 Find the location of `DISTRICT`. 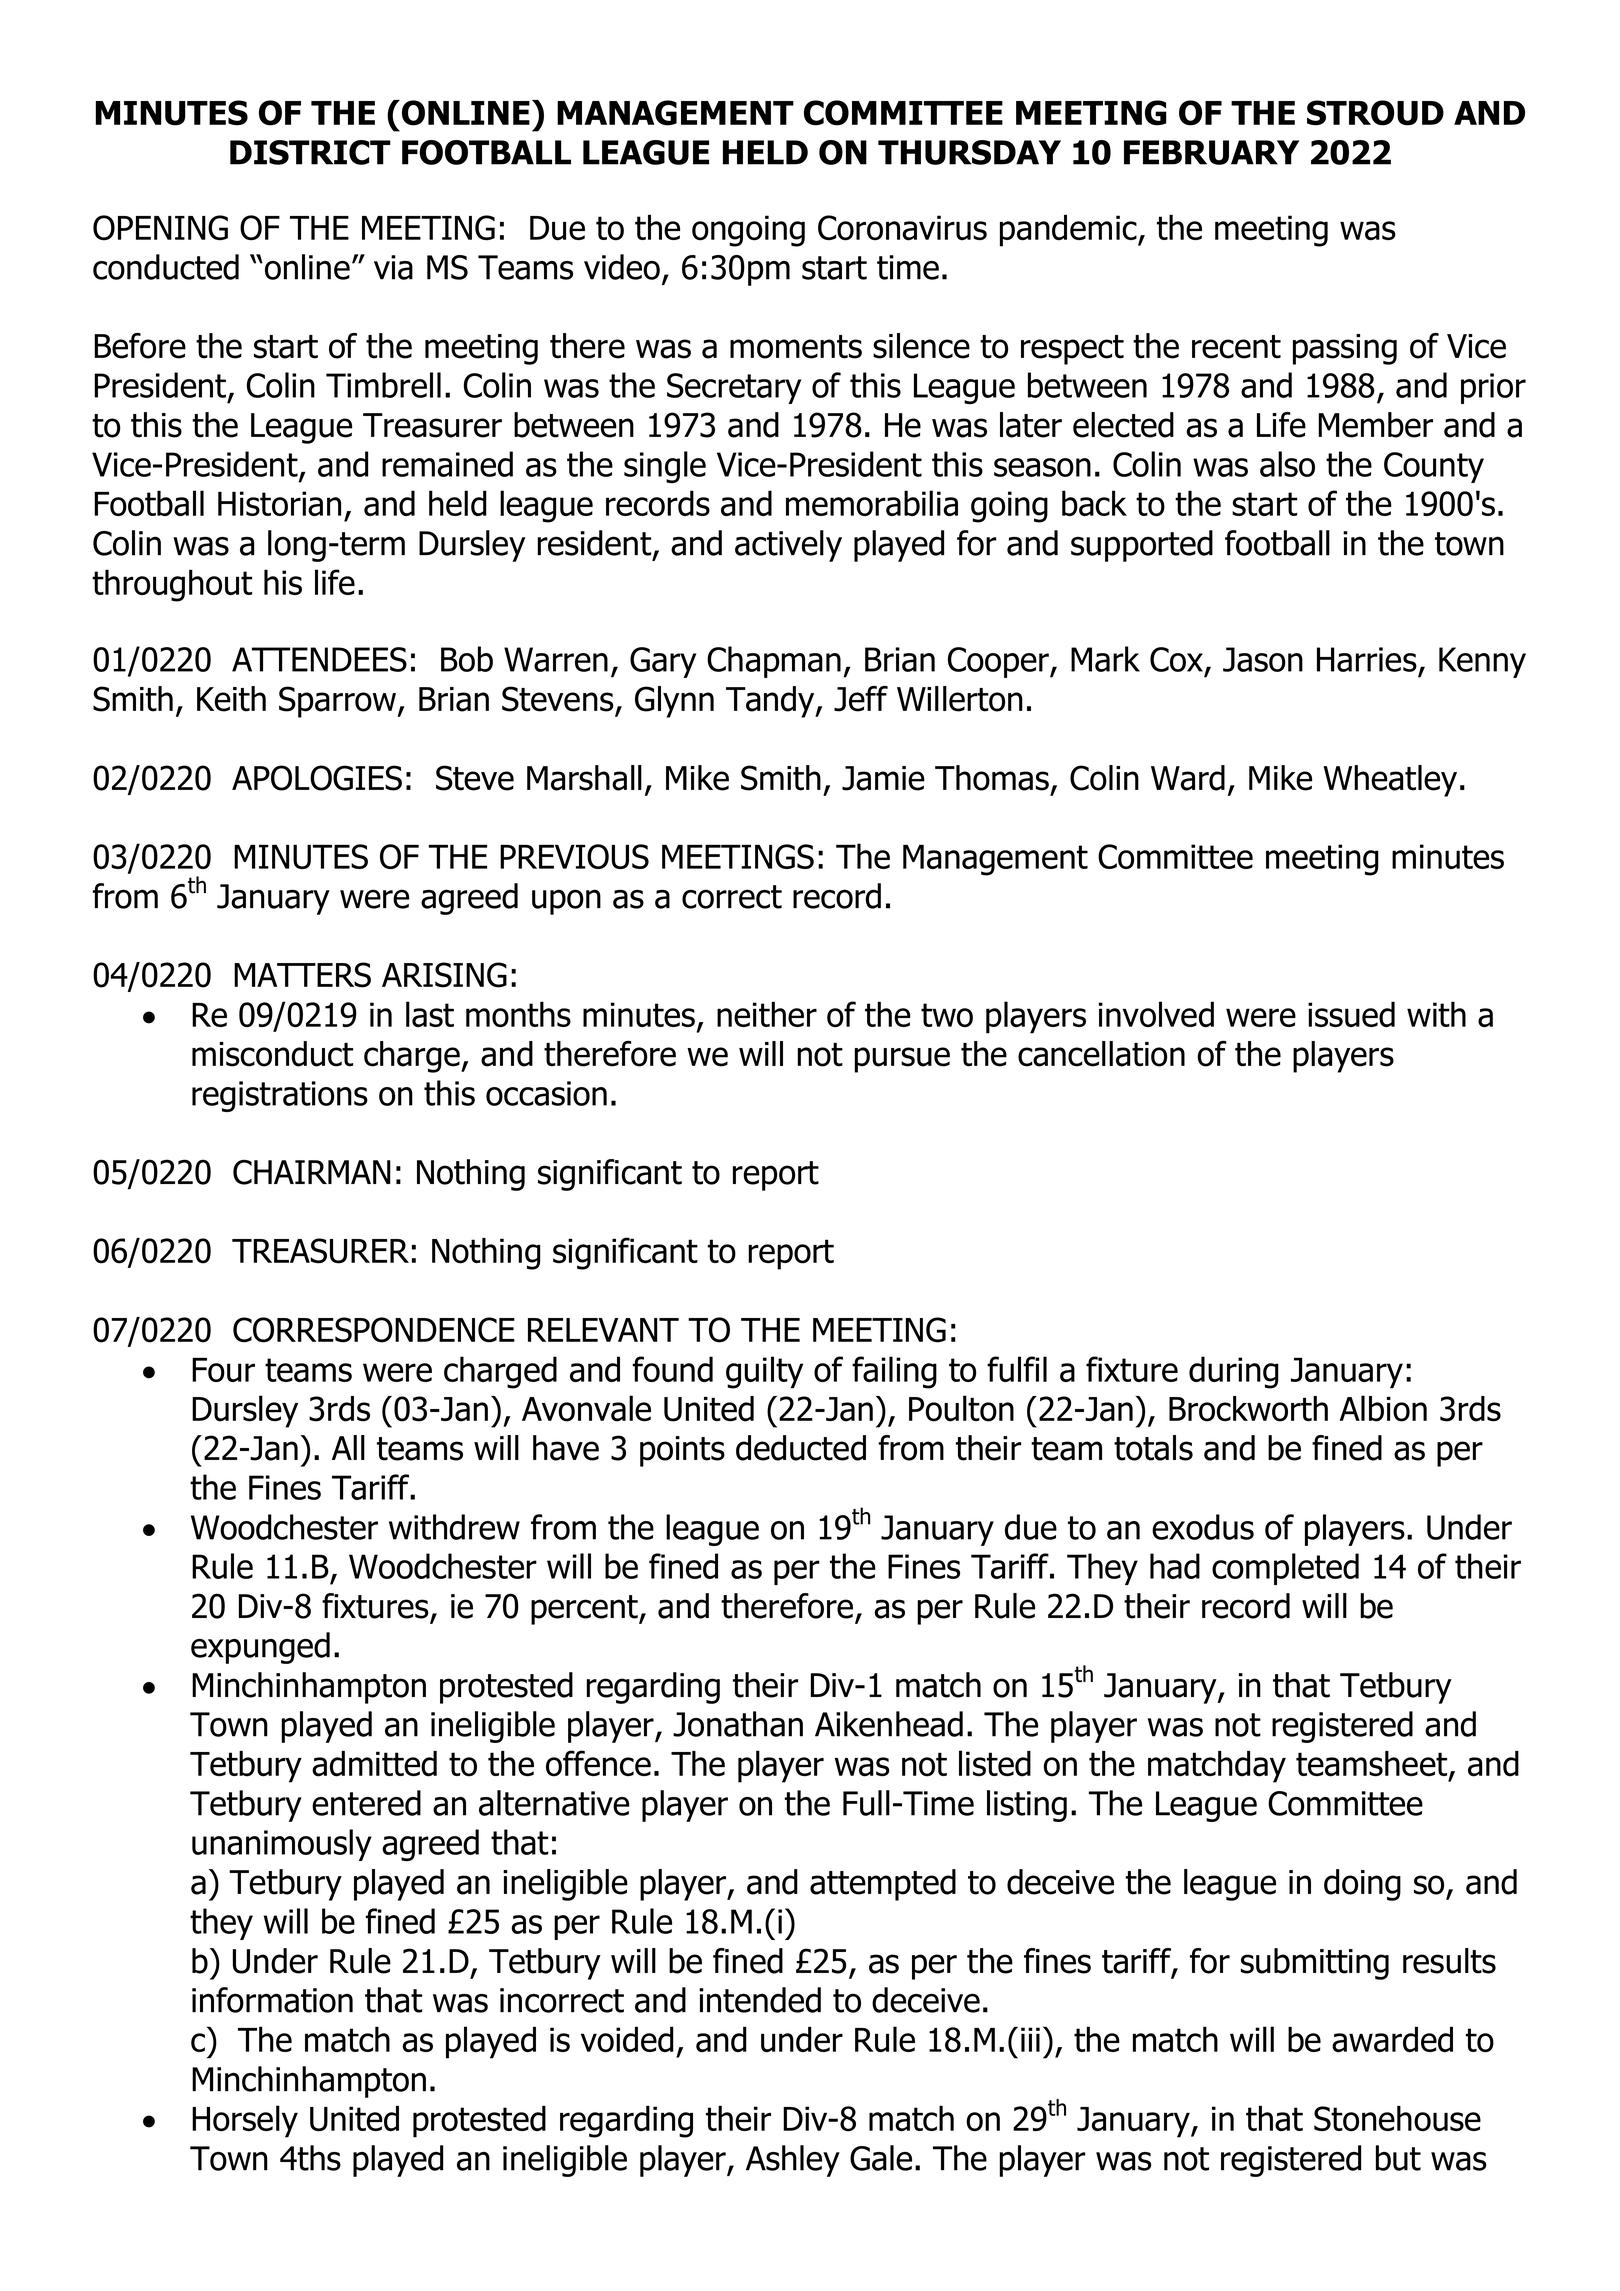

DISTRICT is located at coordinates (310, 152).
